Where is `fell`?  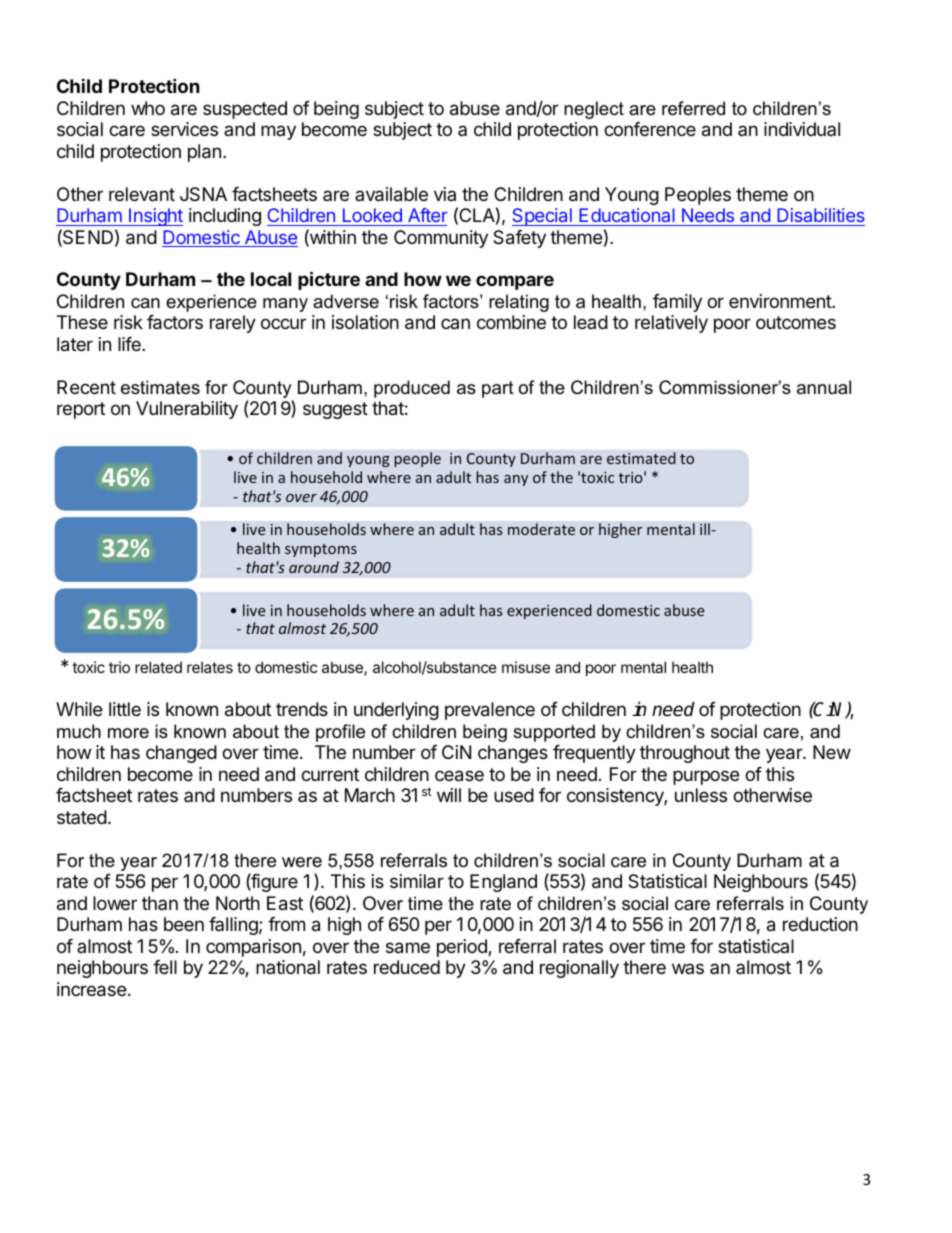 fell is located at coordinates (165, 967).
